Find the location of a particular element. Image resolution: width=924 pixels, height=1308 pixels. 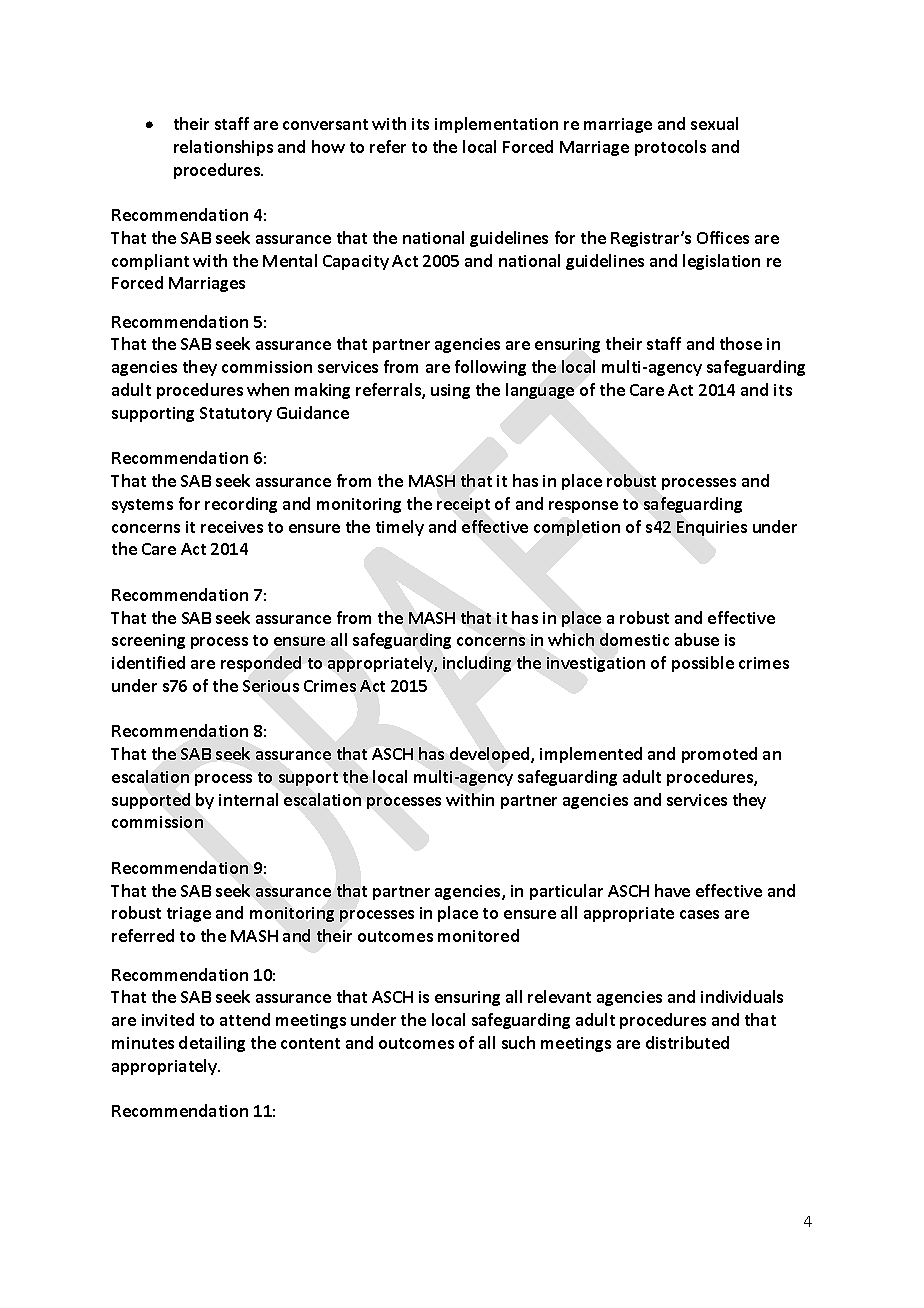

developed is located at coordinates (491, 755).
